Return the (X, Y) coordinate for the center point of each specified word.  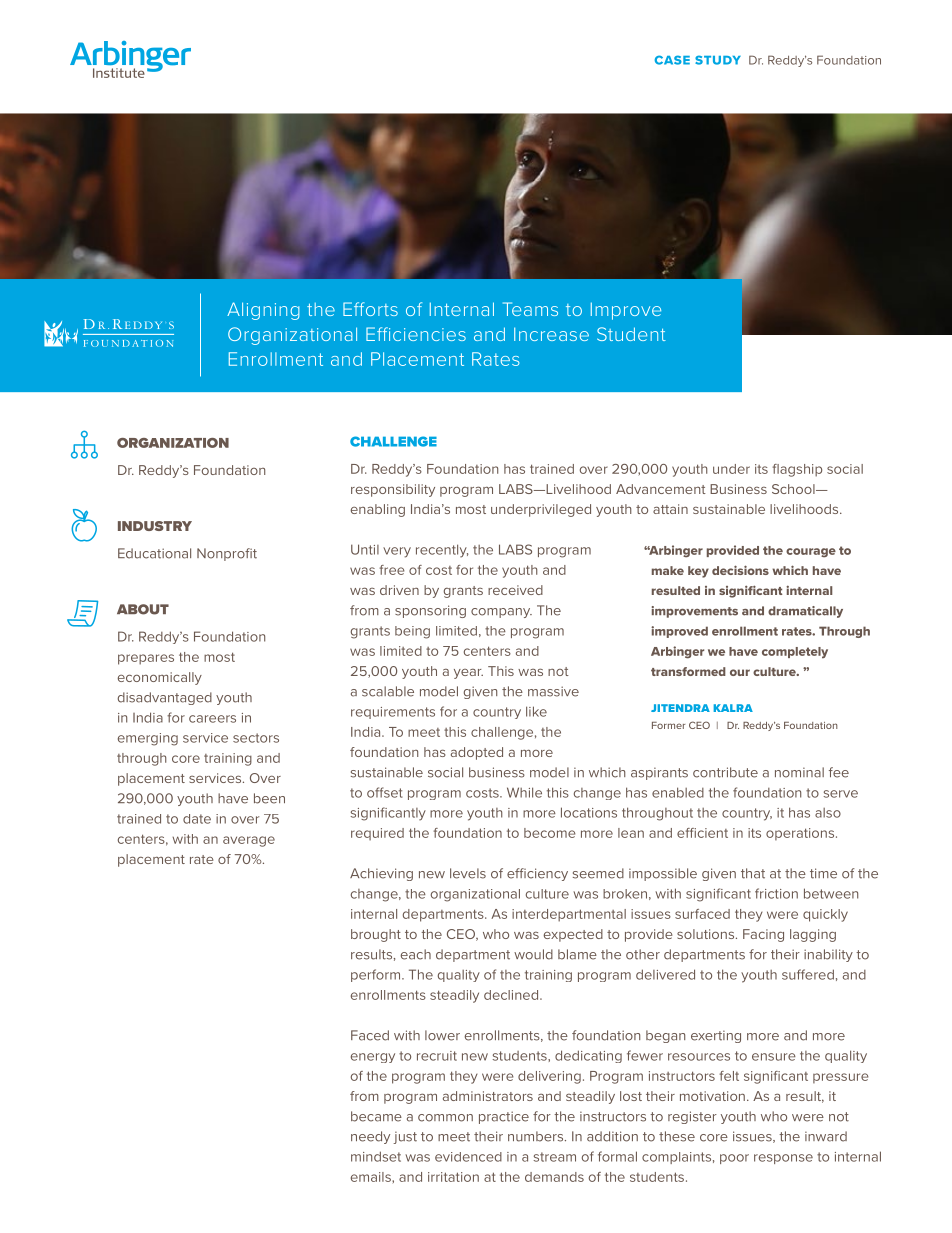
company (501, 613)
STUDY (718, 60)
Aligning (263, 311)
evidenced (468, 1157)
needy (370, 1137)
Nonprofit (227, 554)
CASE (672, 60)
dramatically (805, 612)
